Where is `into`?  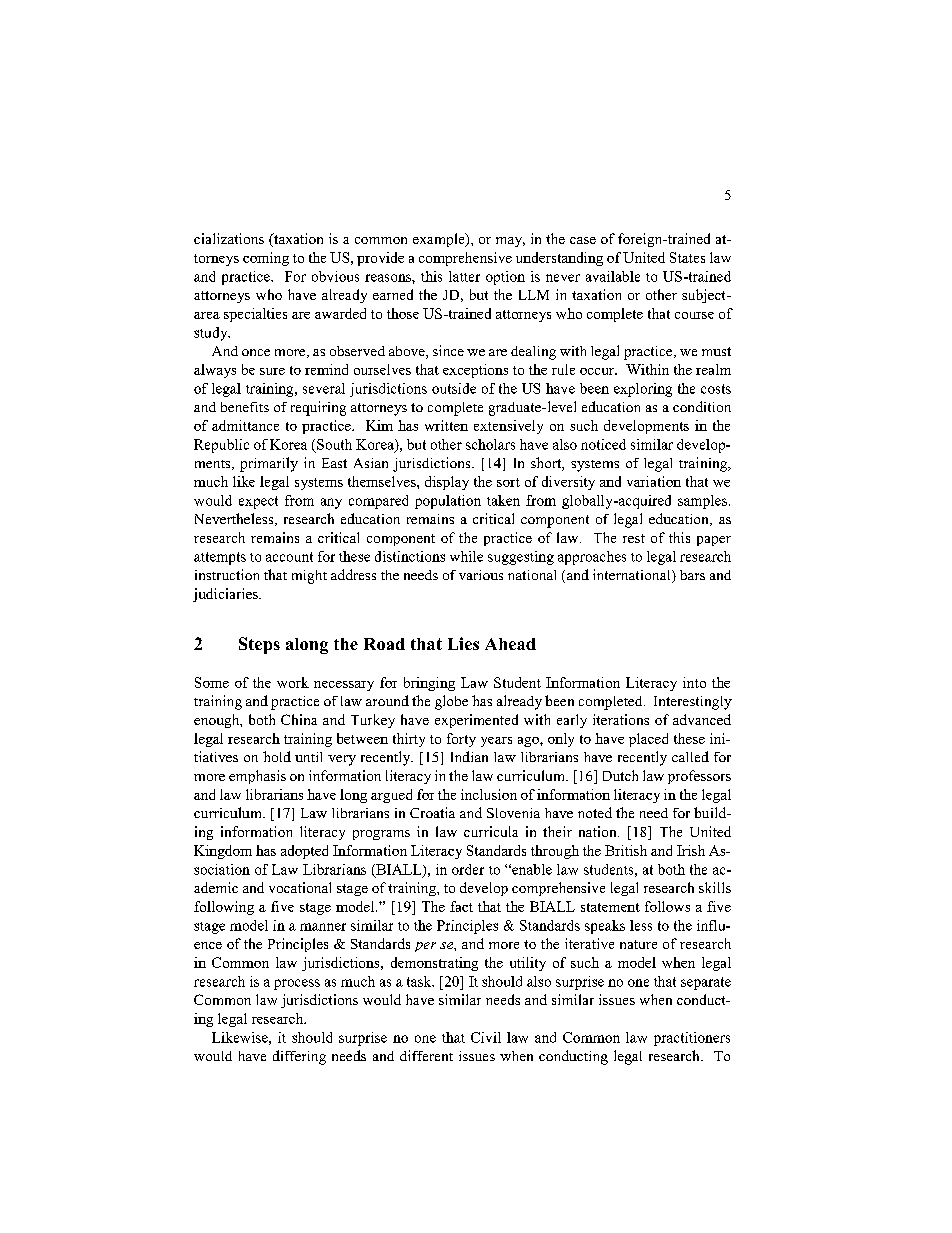 into is located at coordinates (694, 682).
